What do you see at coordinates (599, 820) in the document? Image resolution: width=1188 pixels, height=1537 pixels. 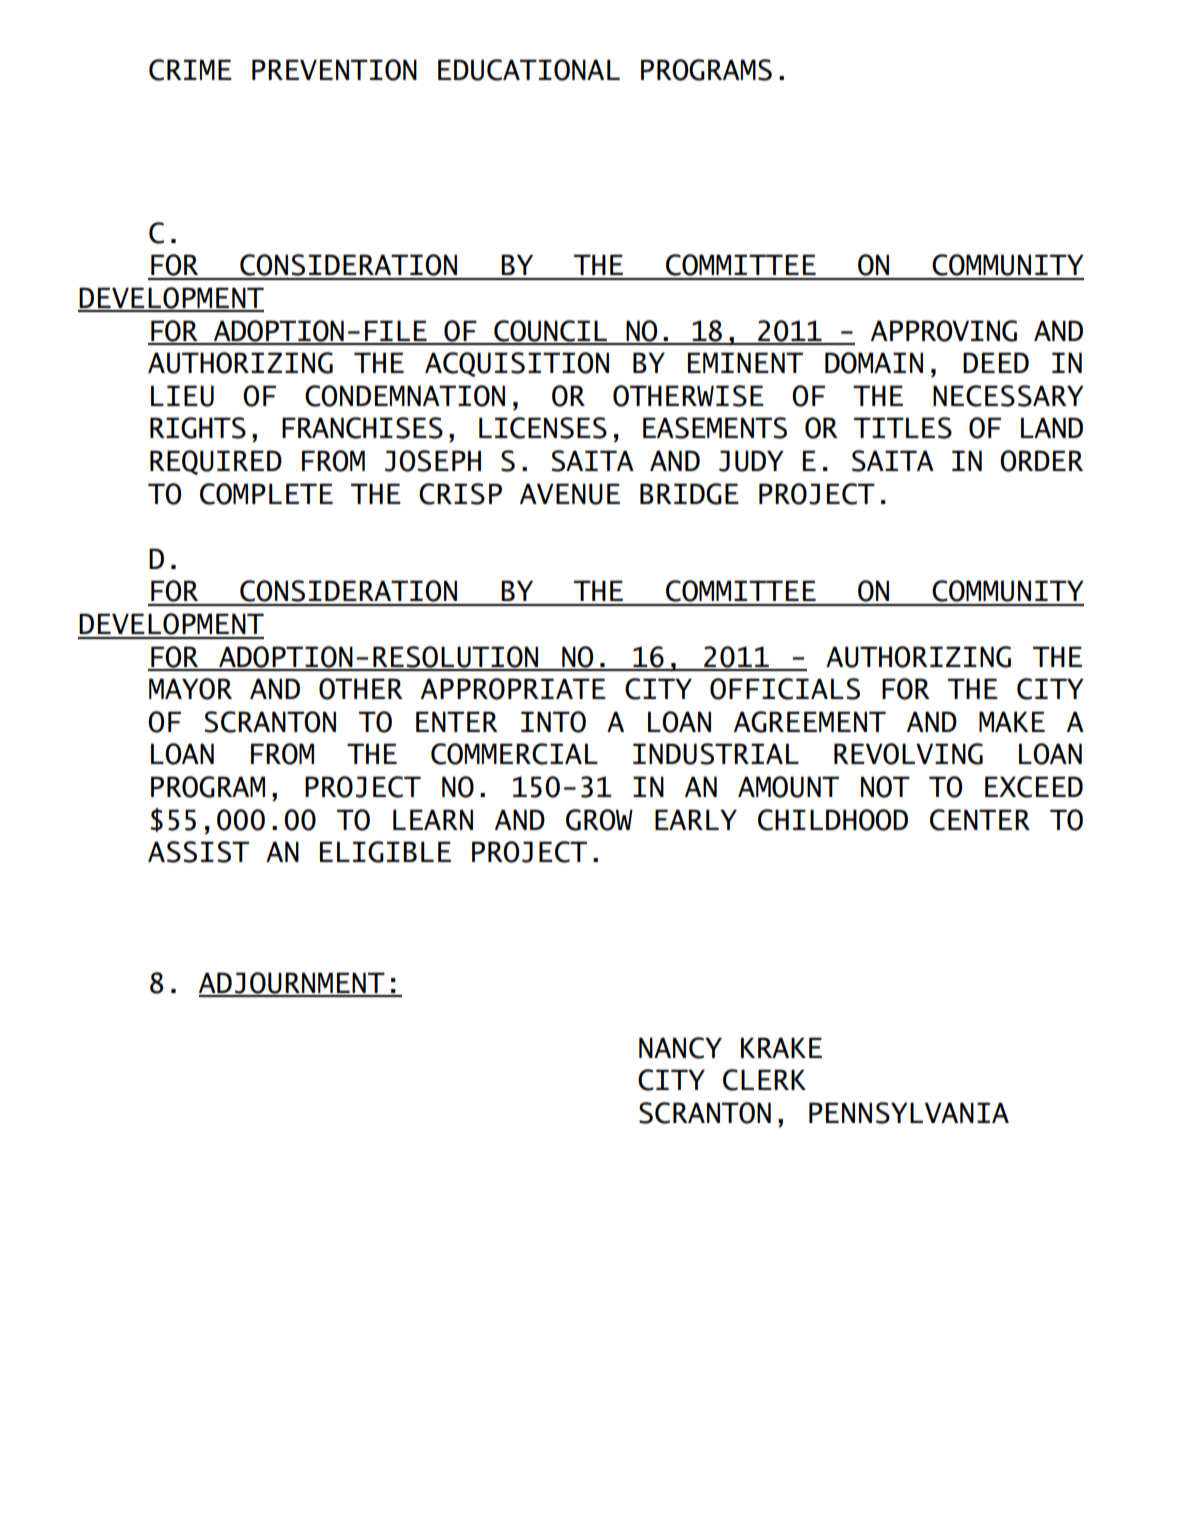 I see `GROW` at bounding box center [599, 820].
